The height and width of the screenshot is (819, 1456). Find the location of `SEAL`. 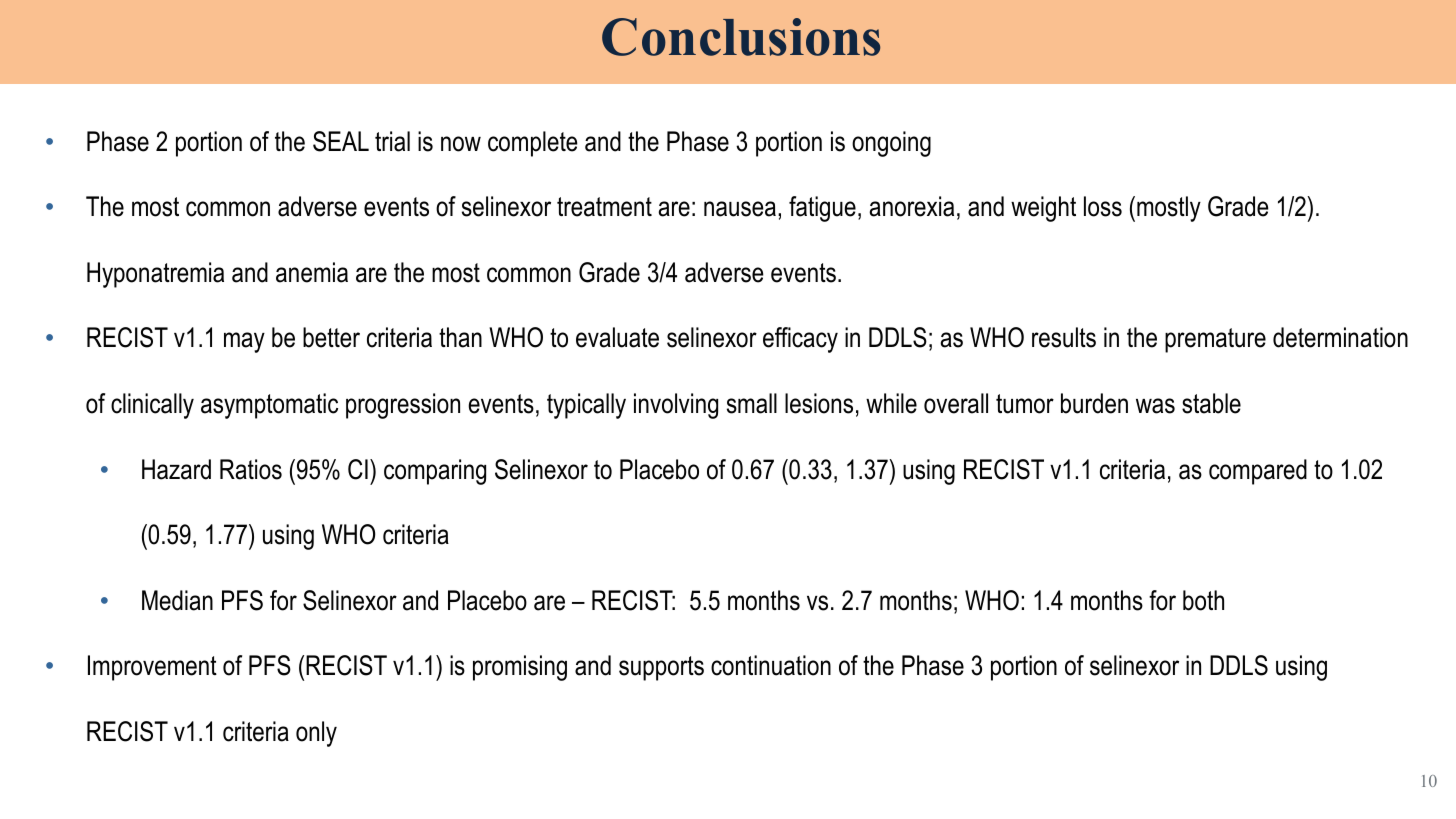

SEAL is located at coordinates (341, 141).
